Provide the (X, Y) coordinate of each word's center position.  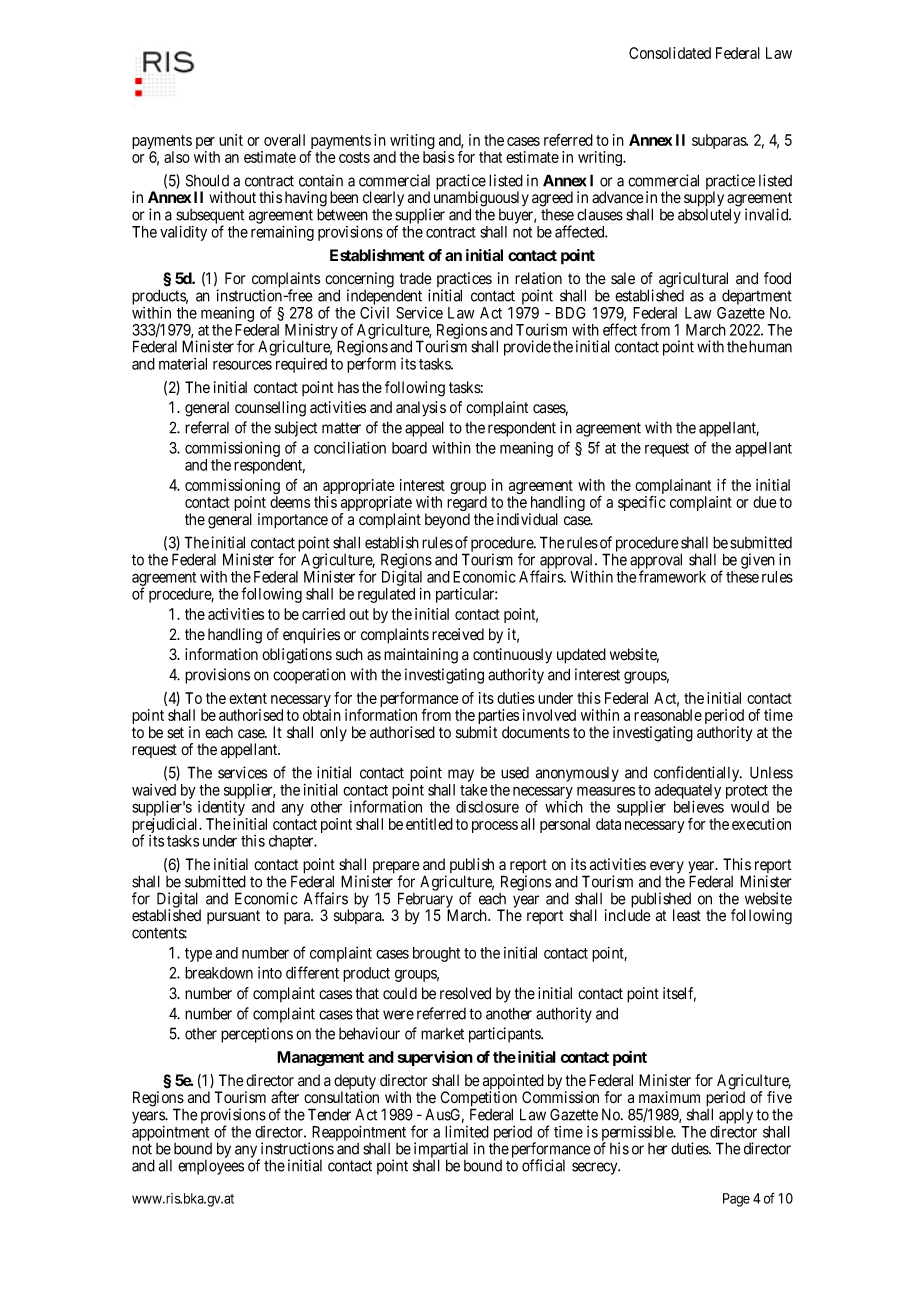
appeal (424, 429)
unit (231, 140)
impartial (441, 1151)
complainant (673, 488)
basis (438, 157)
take (473, 790)
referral (207, 427)
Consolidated (670, 53)
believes (699, 806)
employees (211, 1167)
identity (222, 809)
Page (736, 1200)
